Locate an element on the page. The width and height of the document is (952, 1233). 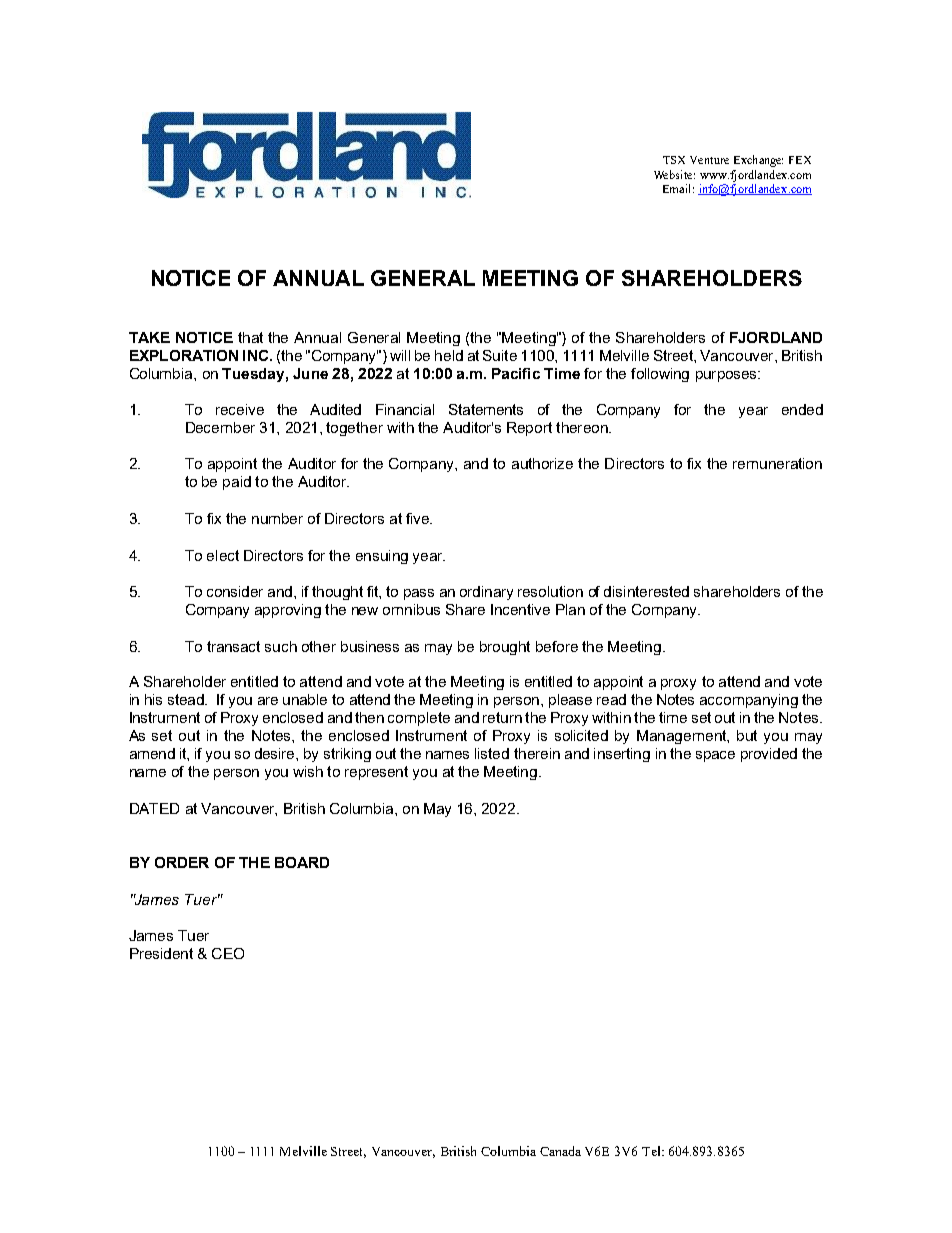
BOARD is located at coordinates (302, 862).
